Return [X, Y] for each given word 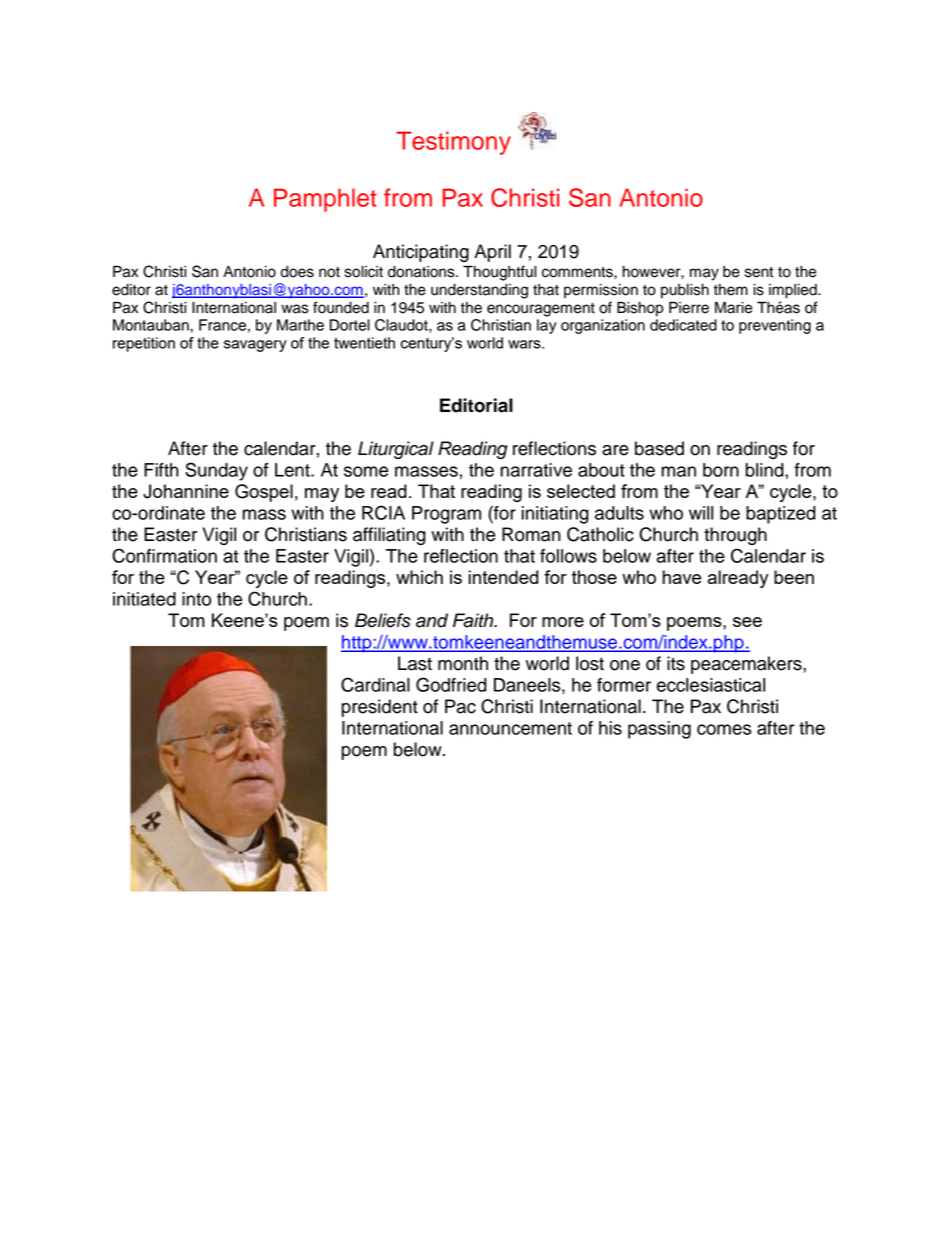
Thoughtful [499, 273]
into [196, 599]
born [721, 470]
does [297, 272]
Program [446, 515]
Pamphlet [325, 200]
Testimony [453, 143]
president [380, 708]
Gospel [264, 493]
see [747, 622]
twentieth [364, 343]
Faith [474, 620]
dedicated [683, 325]
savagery [255, 346]
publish [685, 291]
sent [759, 272]
